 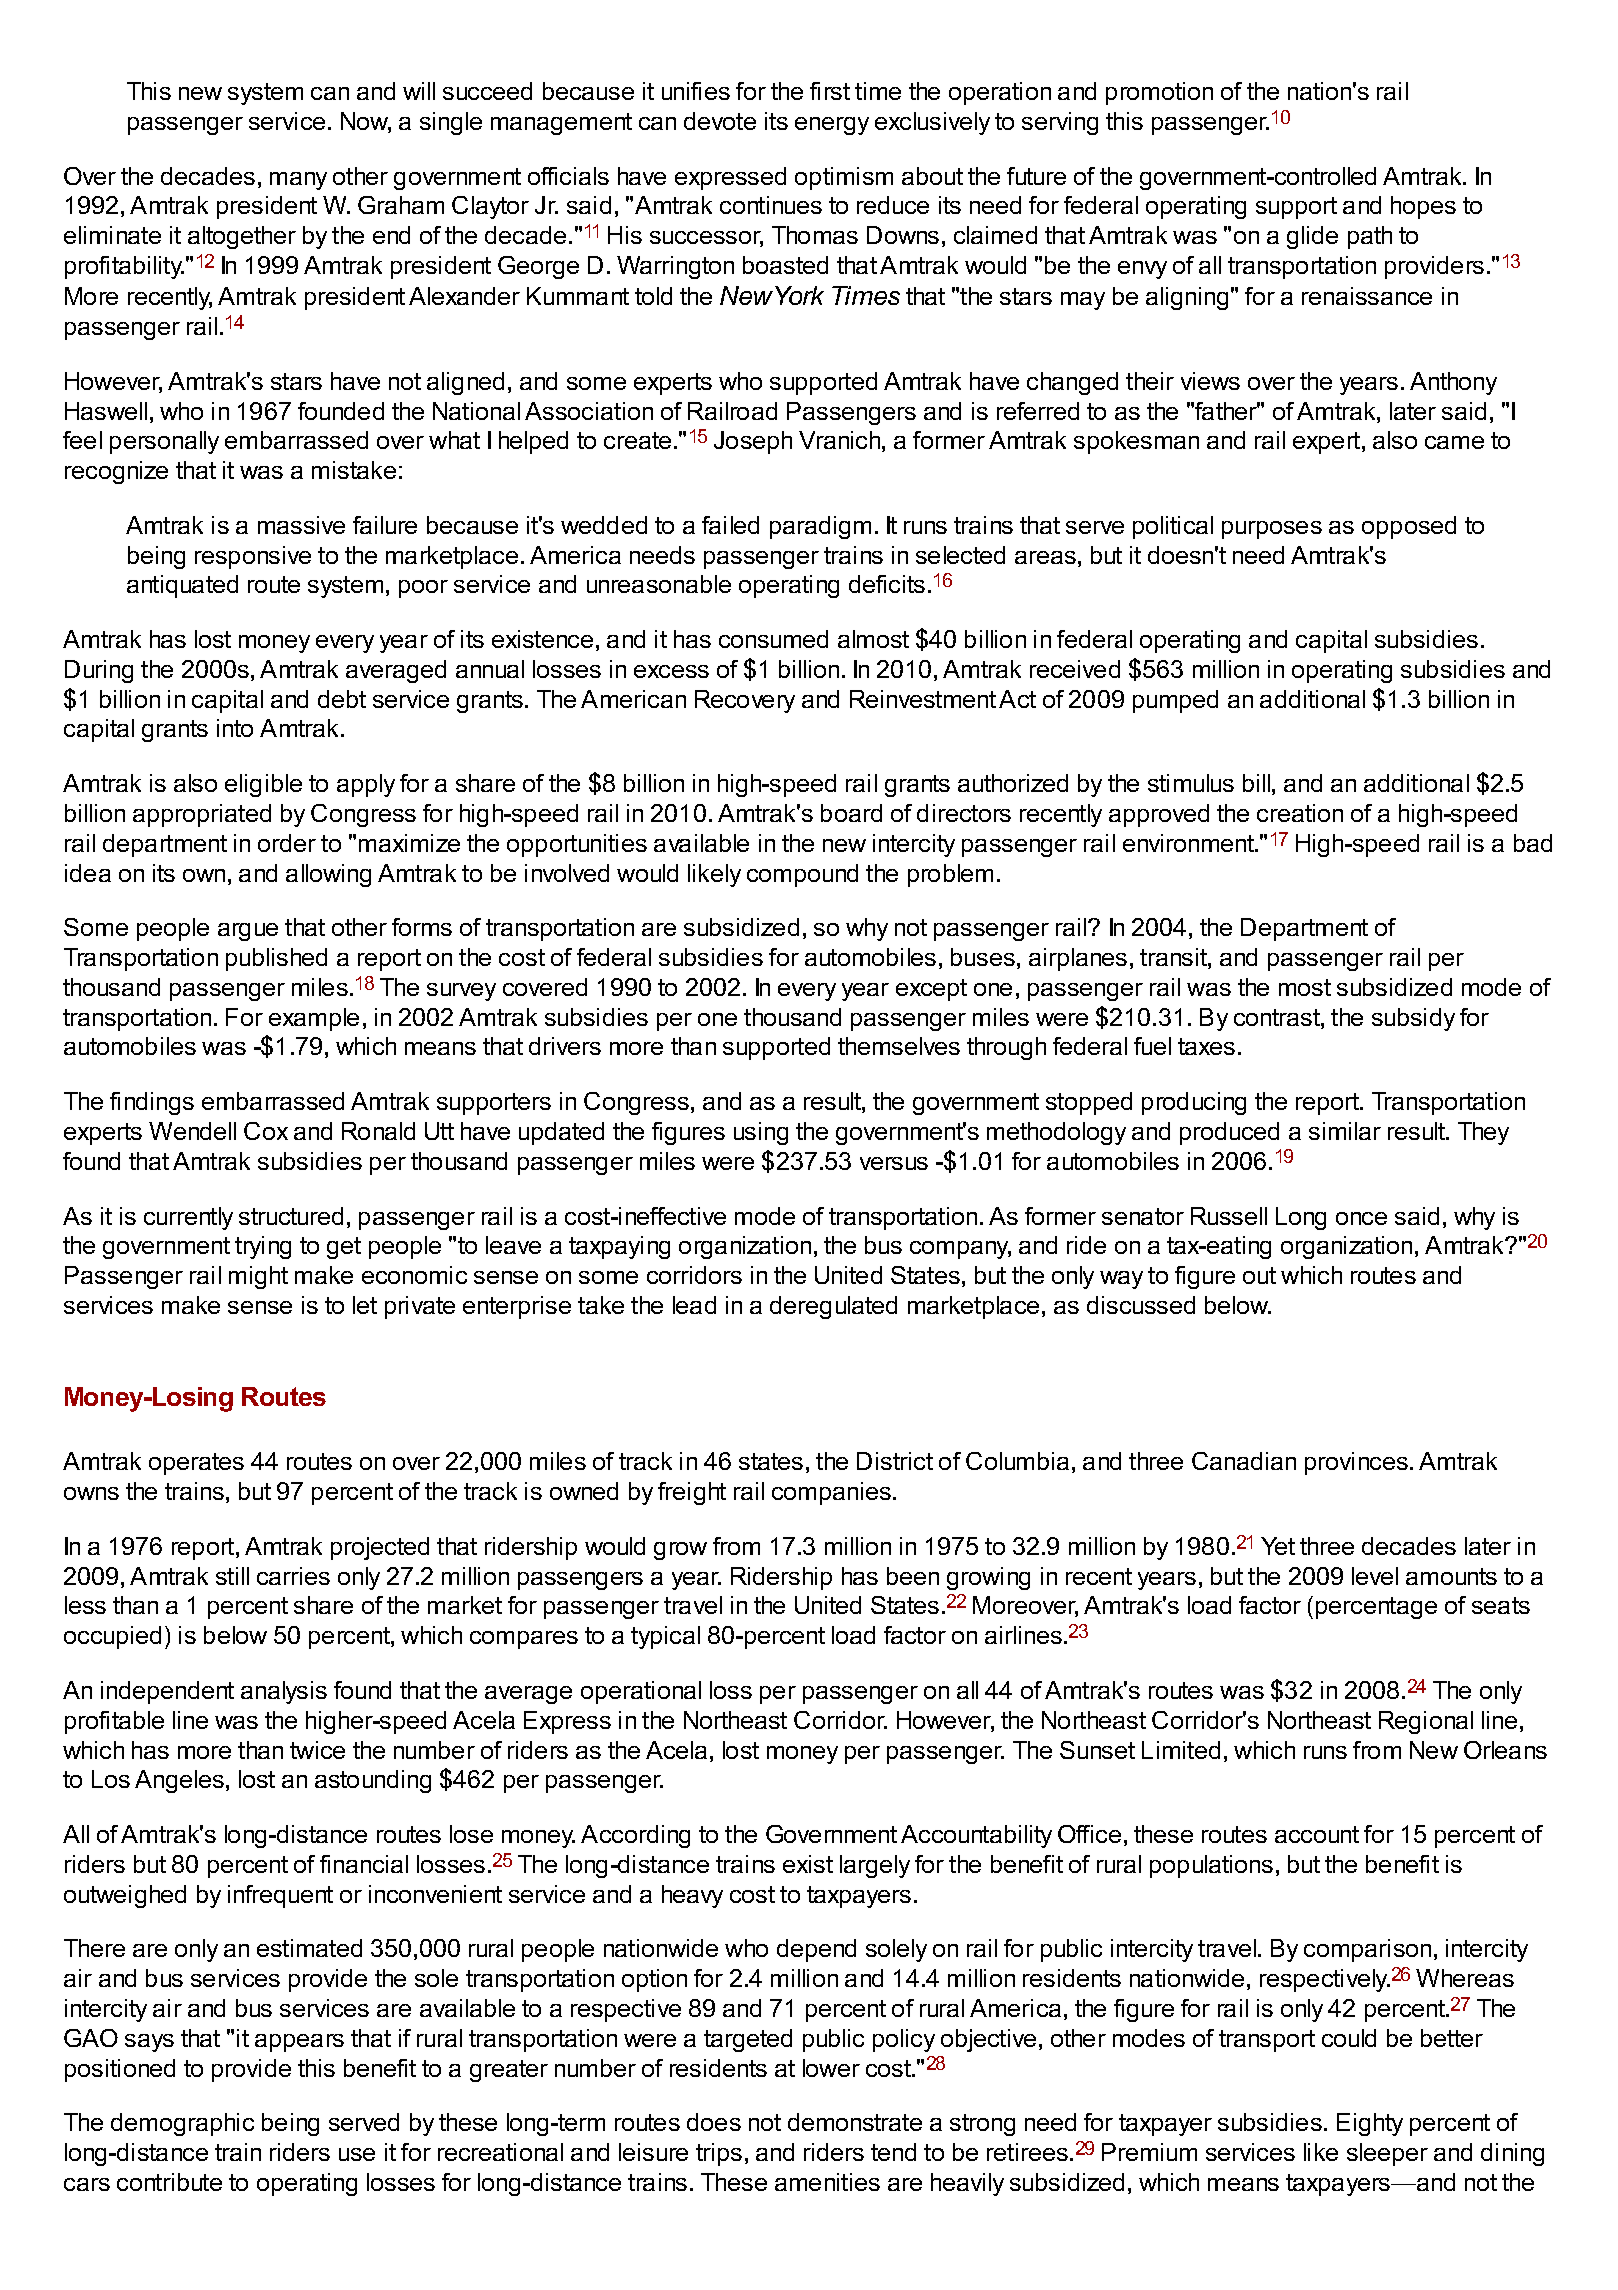 I want to click on many, so click(x=298, y=181).
